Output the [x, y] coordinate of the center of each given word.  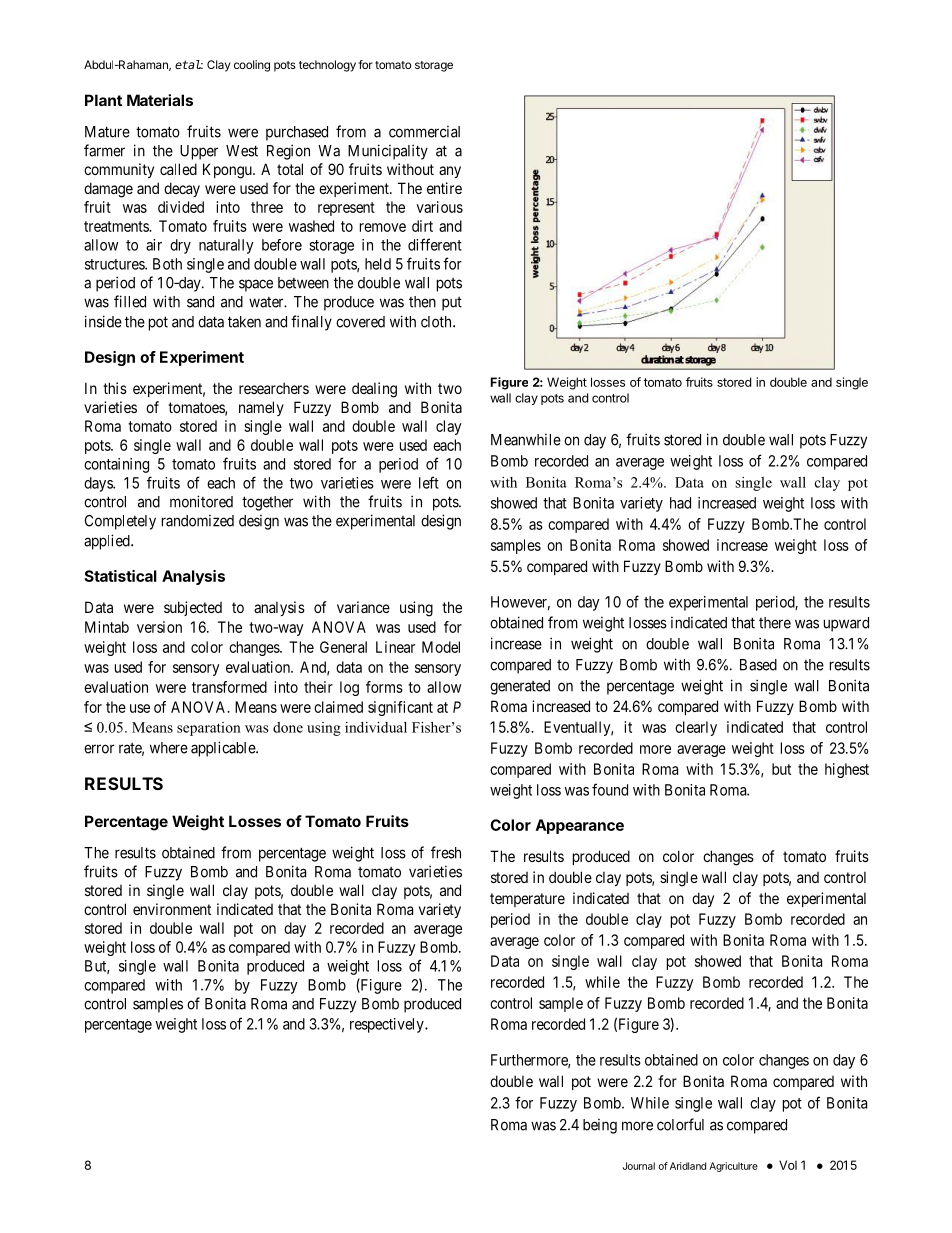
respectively [388, 1025]
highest [847, 770]
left [429, 482]
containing [116, 465]
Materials [160, 100]
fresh [446, 852]
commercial [424, 132]
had [680, 503]
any [450, 172]
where [169, 748]
